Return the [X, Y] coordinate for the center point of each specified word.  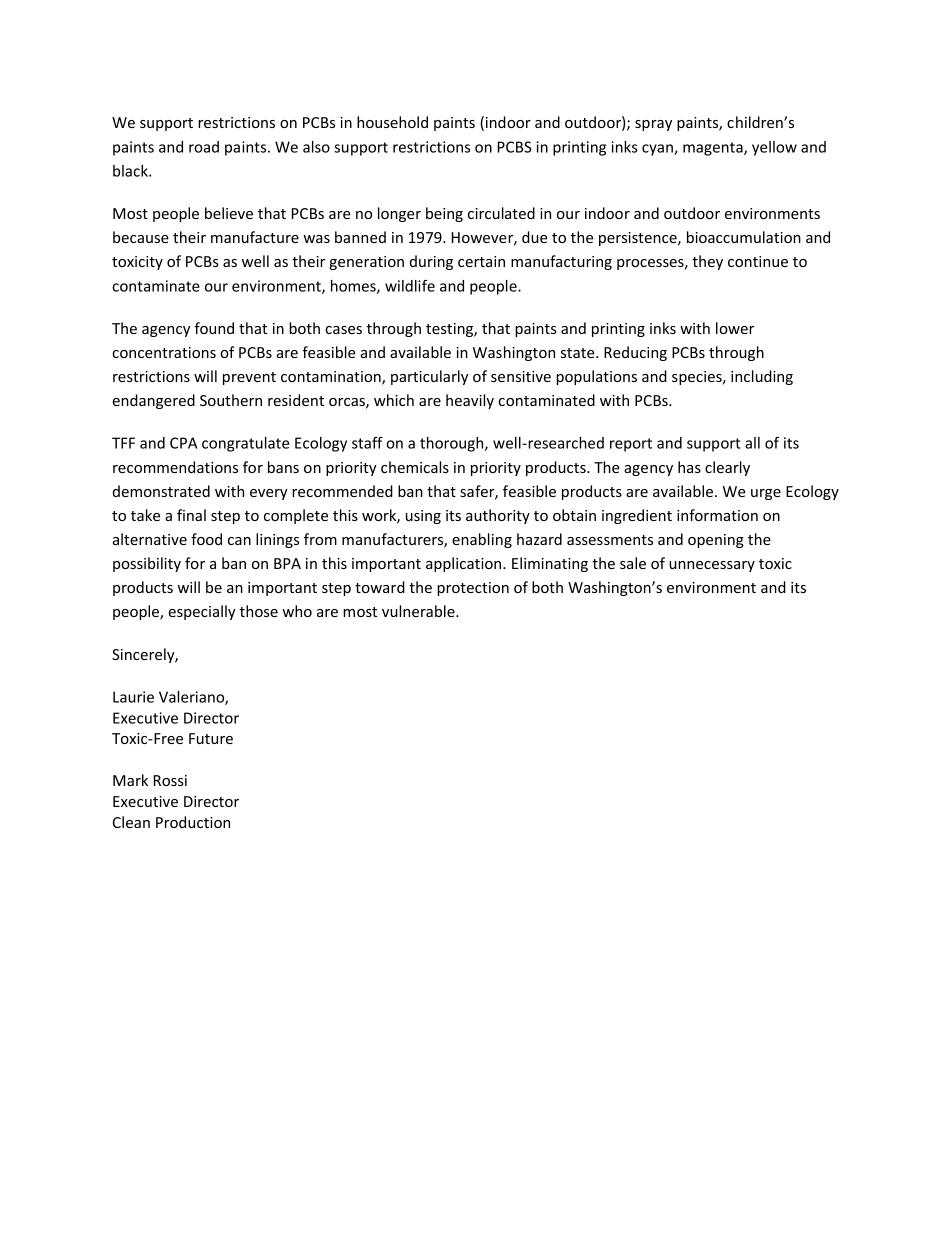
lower [735, 328]
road [204, 147]
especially [202, 612]
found [214, 328]
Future [211, 738]
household [392, 122]
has [689, 467]
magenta [714, 149]
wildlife [410, 286]
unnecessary [712, 566]
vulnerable [419, 611]
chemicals [415, 467]
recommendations [175, 467]
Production [193, 822]
